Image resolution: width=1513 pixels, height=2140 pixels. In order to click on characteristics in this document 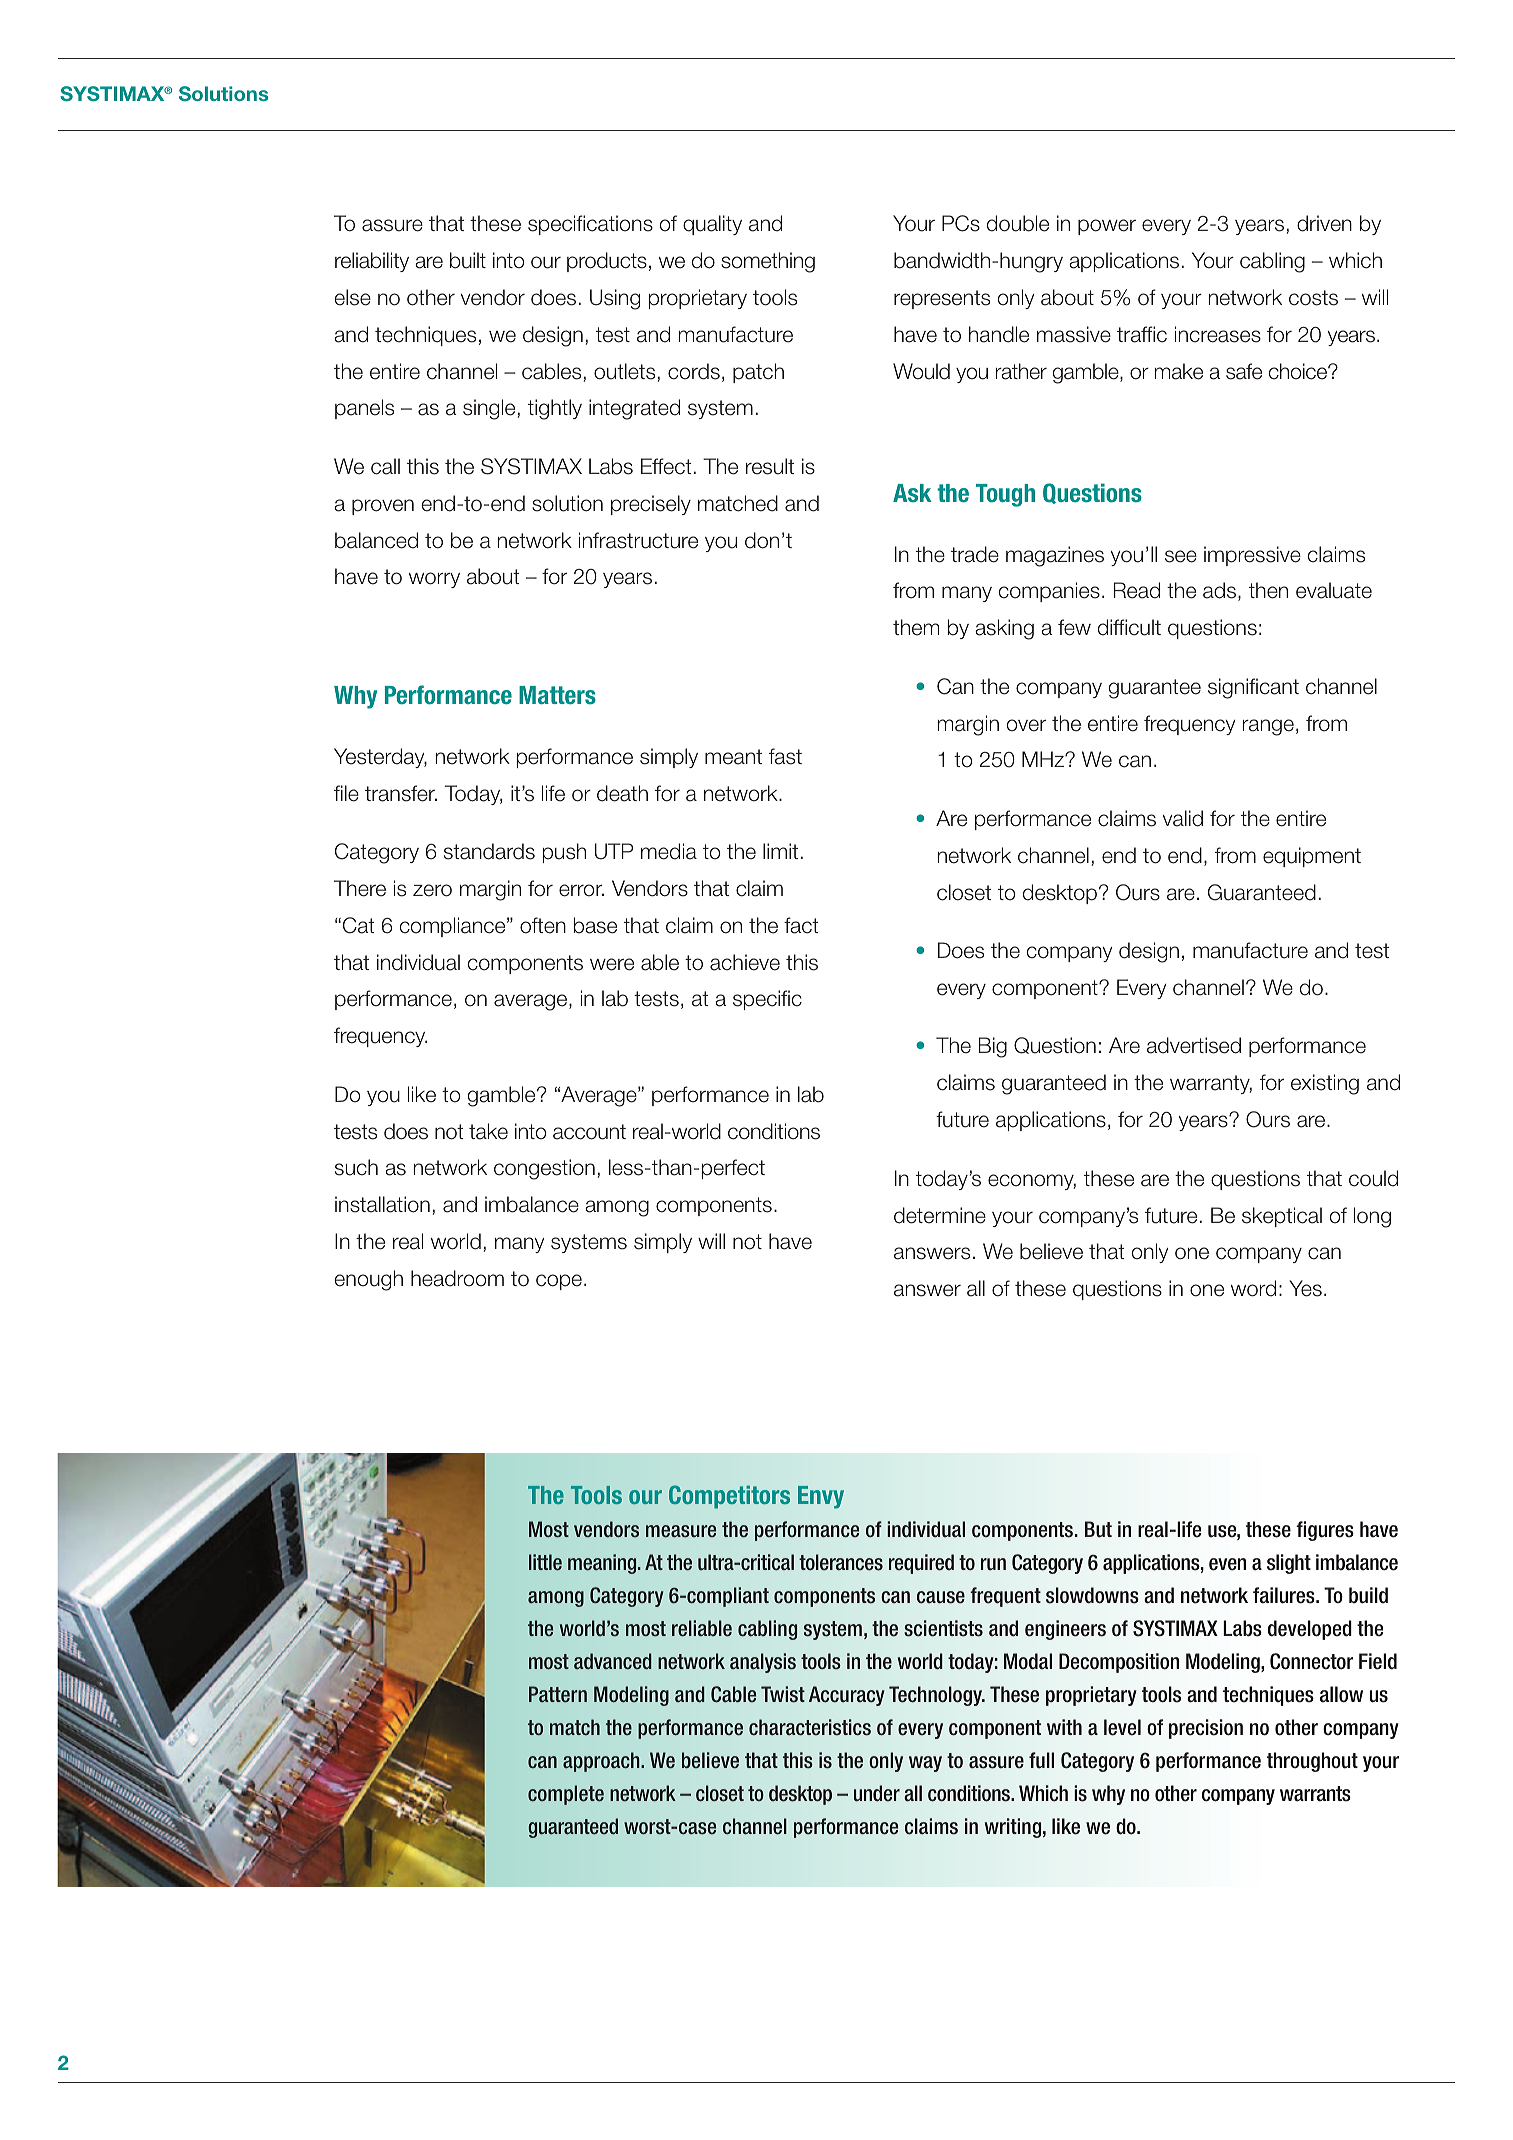, I will do `click(810, 1727)`.
